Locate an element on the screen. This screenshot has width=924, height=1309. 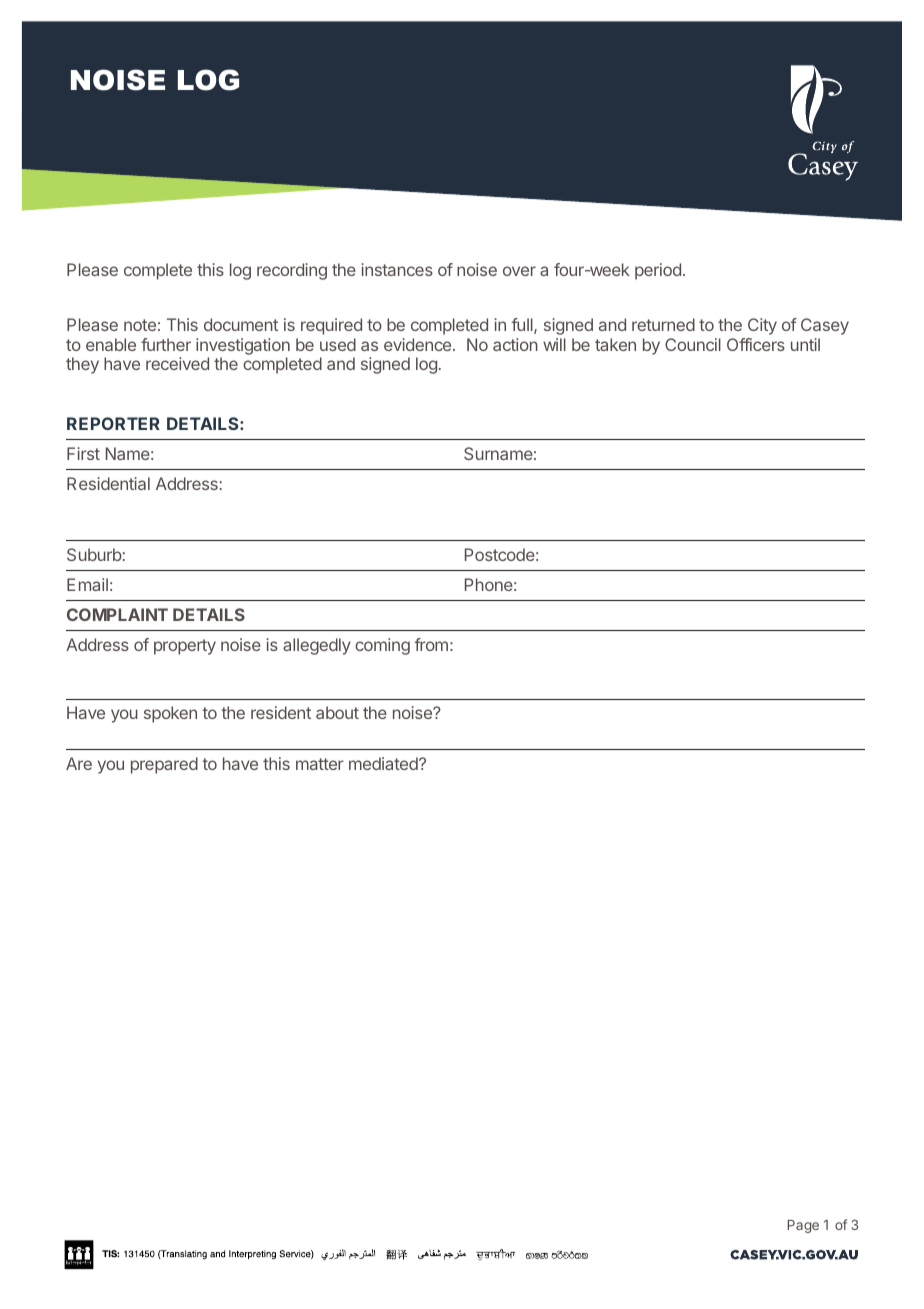
instances is located at coordinates (397, 269).
